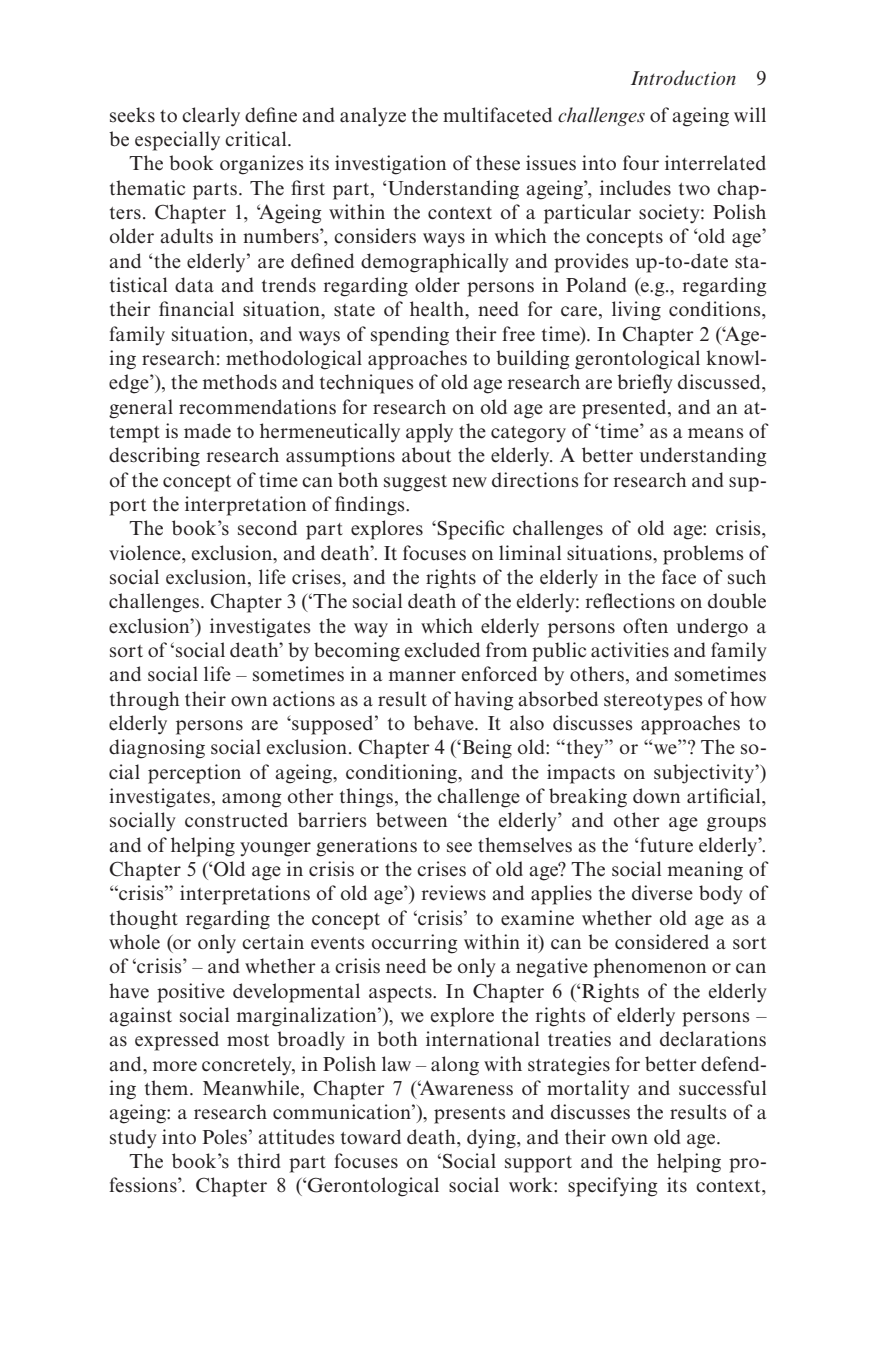  What do you see at coordinates (259, 1161) in the page?
I see `third` at bounding box center [259, 1161].
